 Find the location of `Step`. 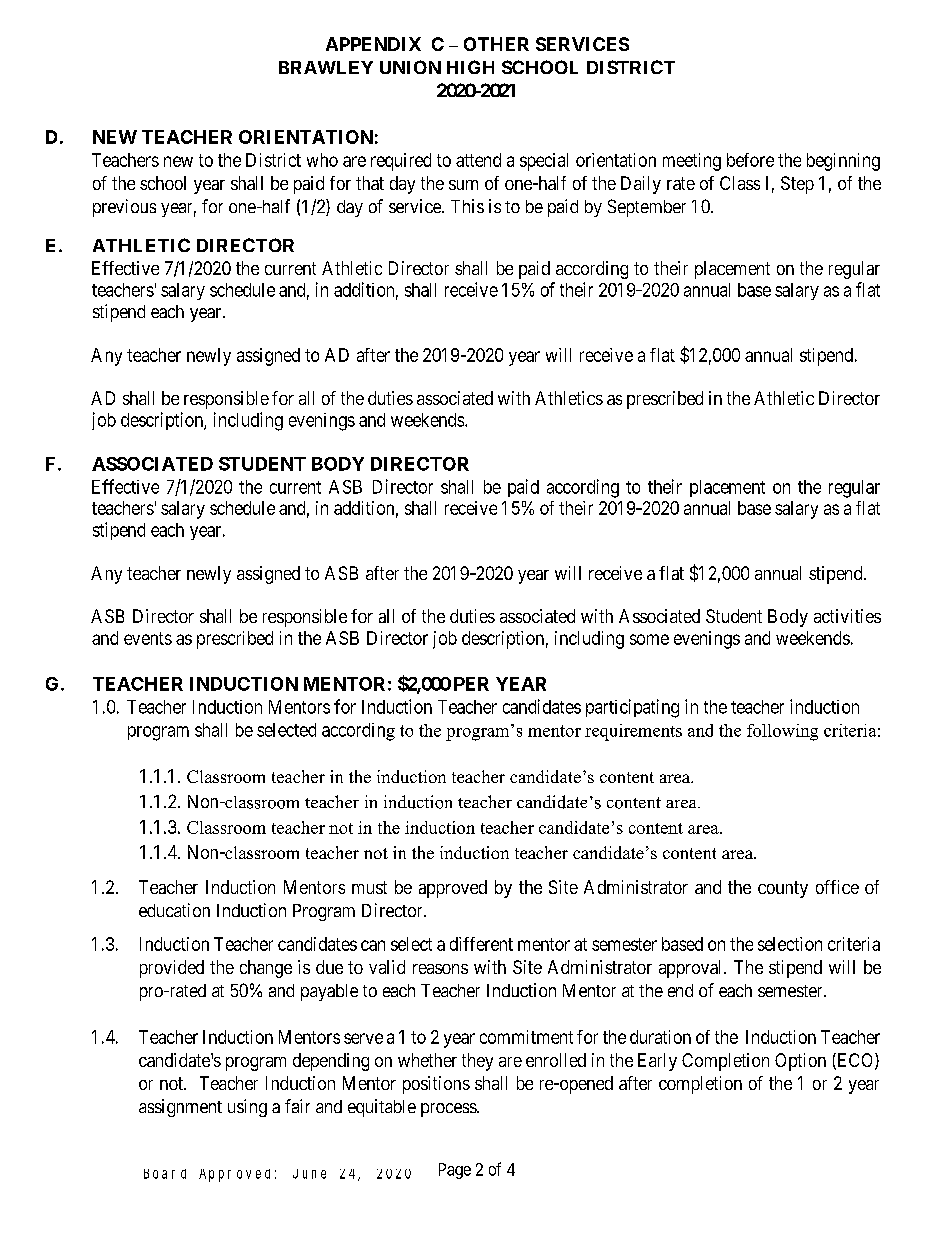

Step is located at coordinates (797, 185).
